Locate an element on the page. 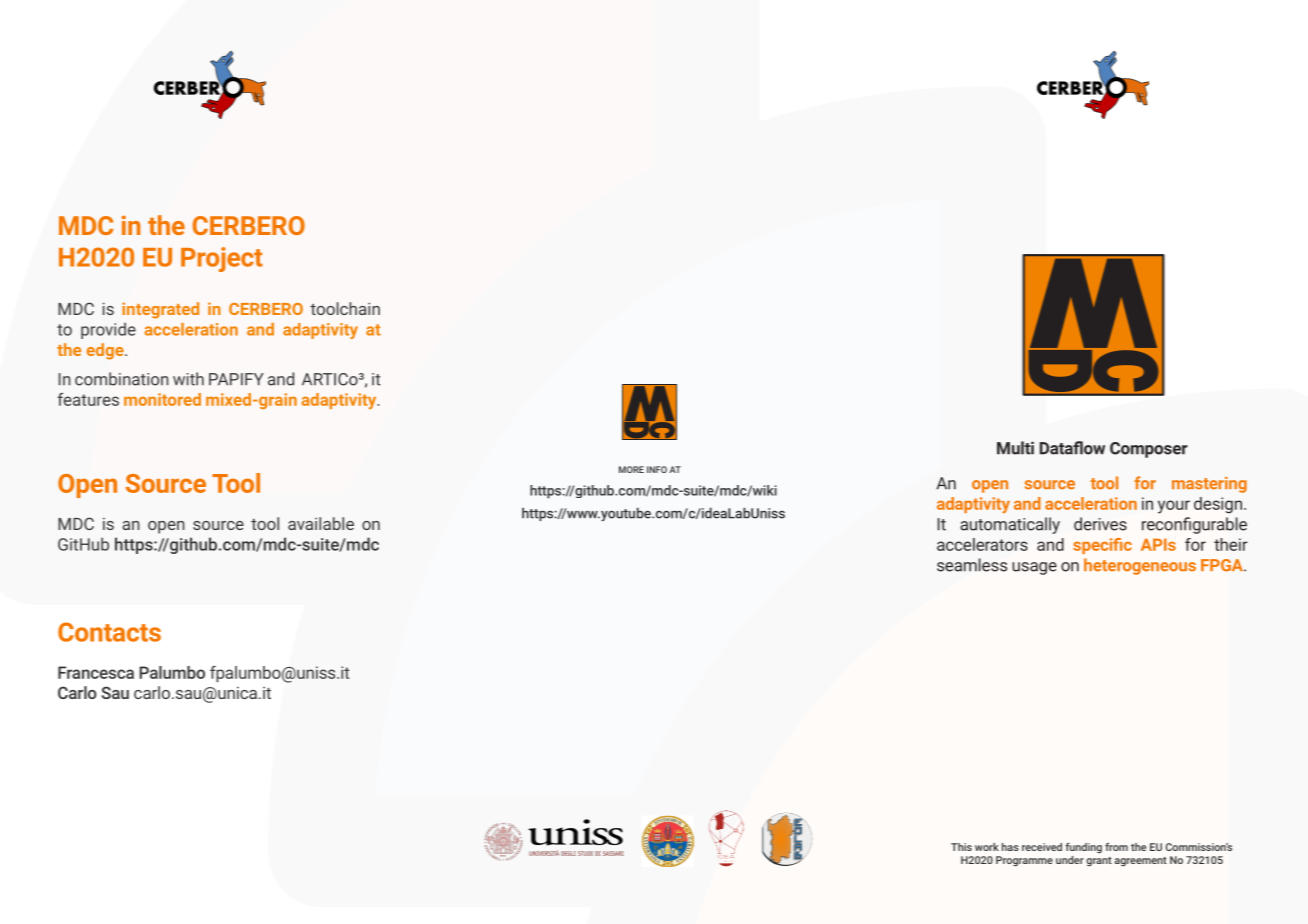  Project is located at coordinates (222, 259).
